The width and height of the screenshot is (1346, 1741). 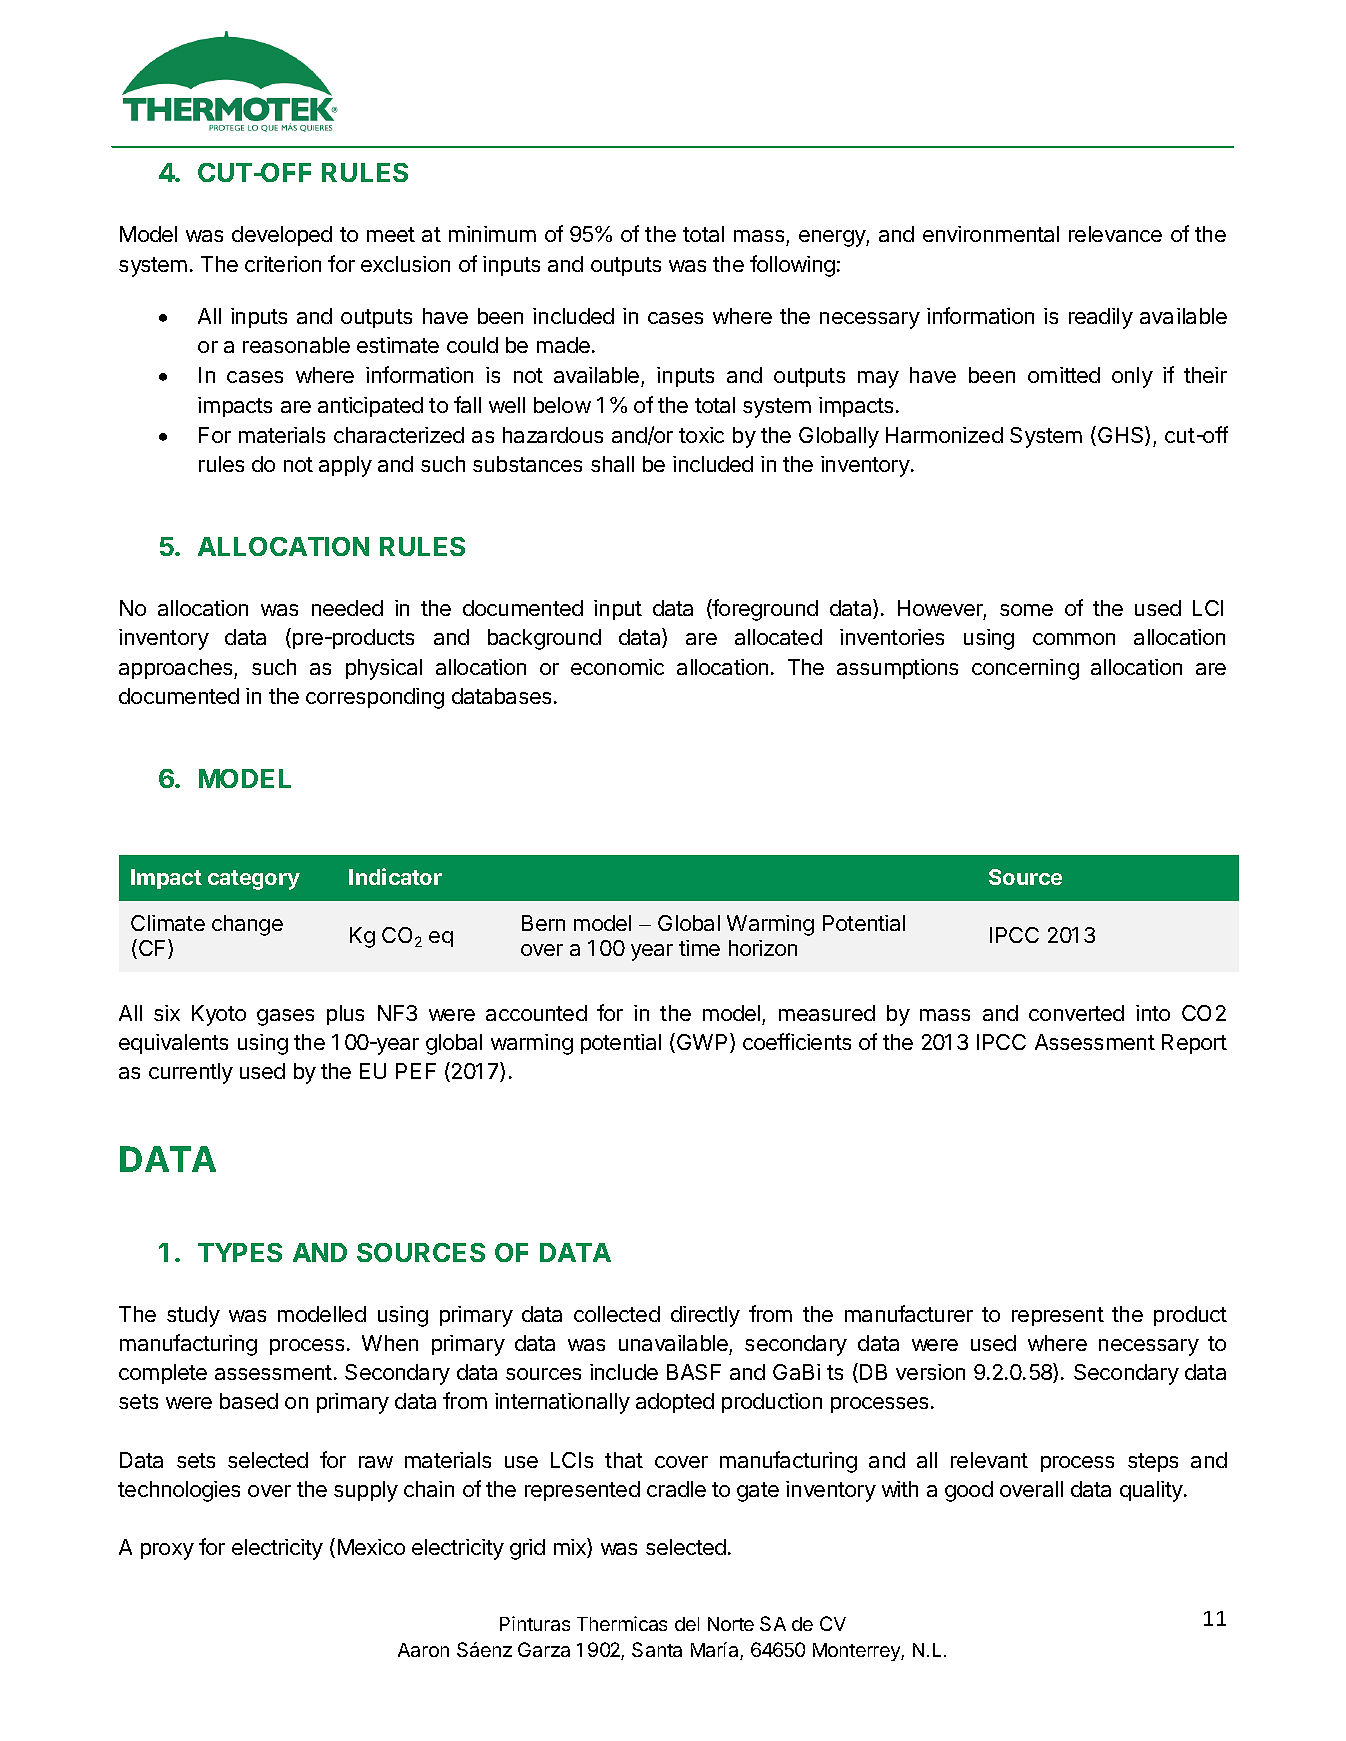 What do you see at coordinates (1101, 318) in the screenshot?
I see `readily` at bounding box center [1101, 318].
